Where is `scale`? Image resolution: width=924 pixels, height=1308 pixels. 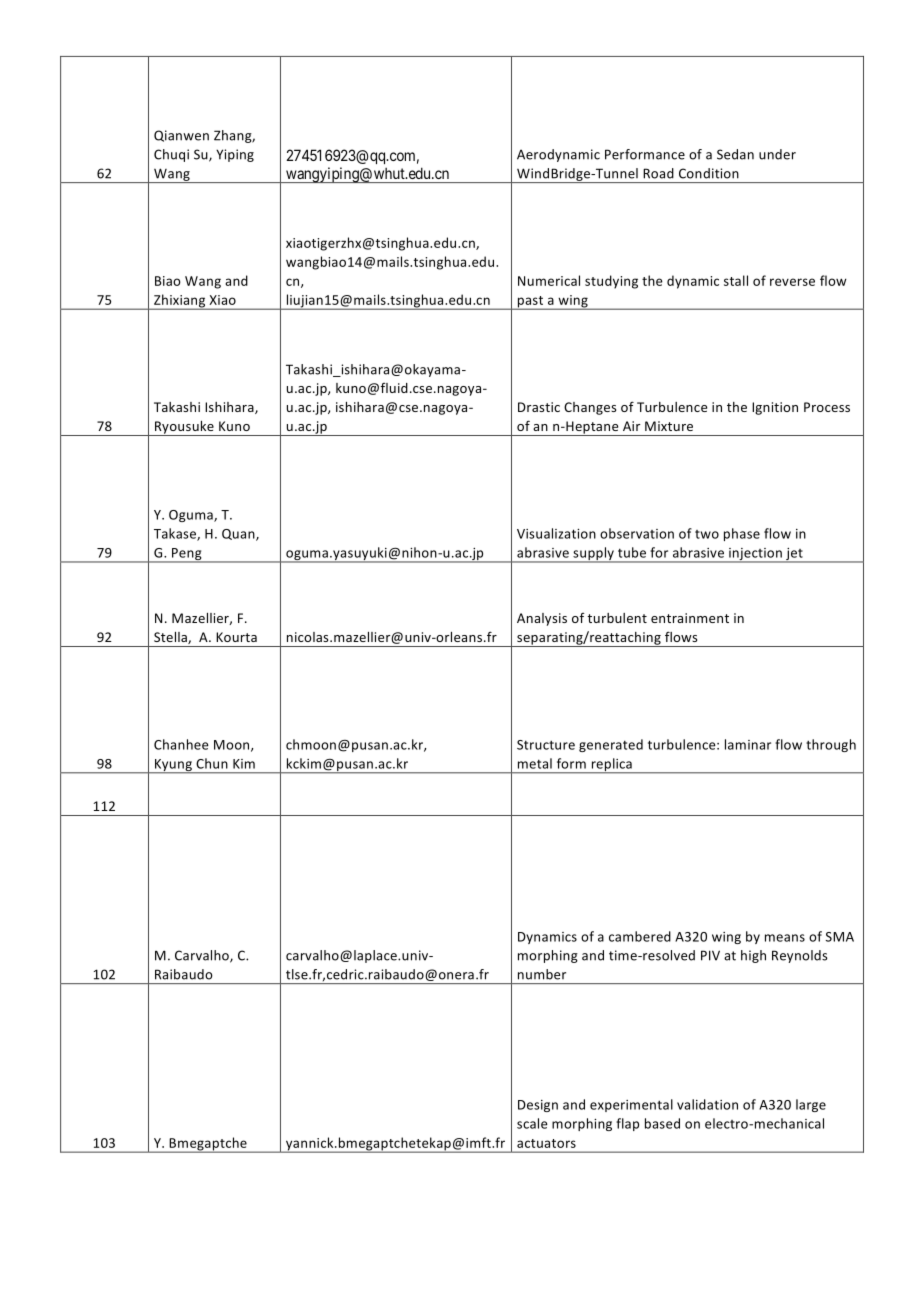
scale is located at coordinates (532, 1123).
